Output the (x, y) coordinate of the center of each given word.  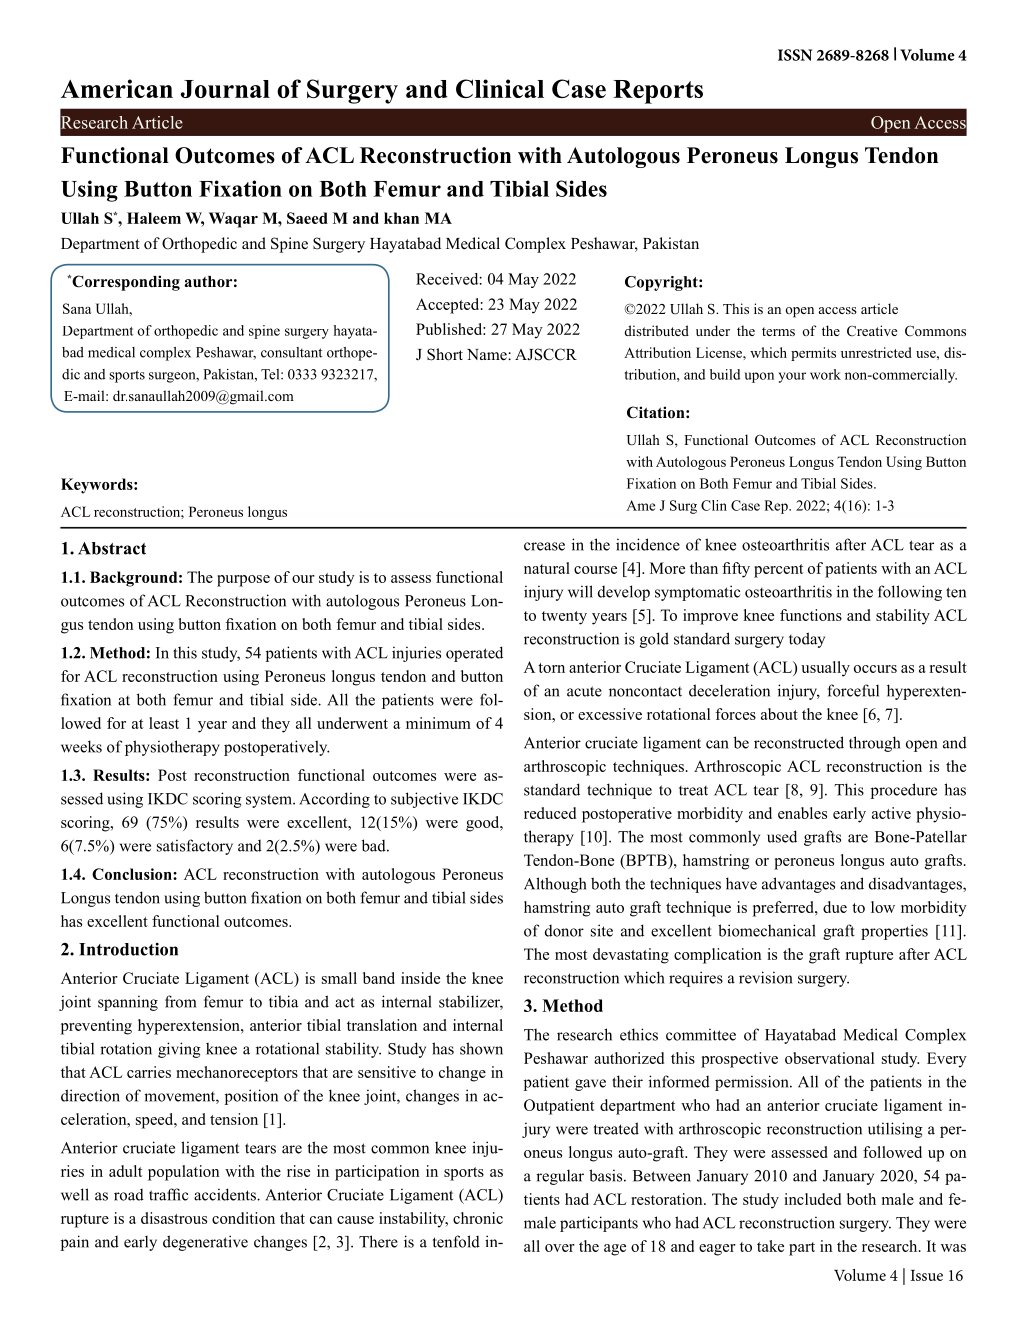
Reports (658, 92)
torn (551, 668)
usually (825, 669)
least (164, 723)
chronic (478, 1218)
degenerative (205, 1243)
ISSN (795, 55)
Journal (225, 89)
